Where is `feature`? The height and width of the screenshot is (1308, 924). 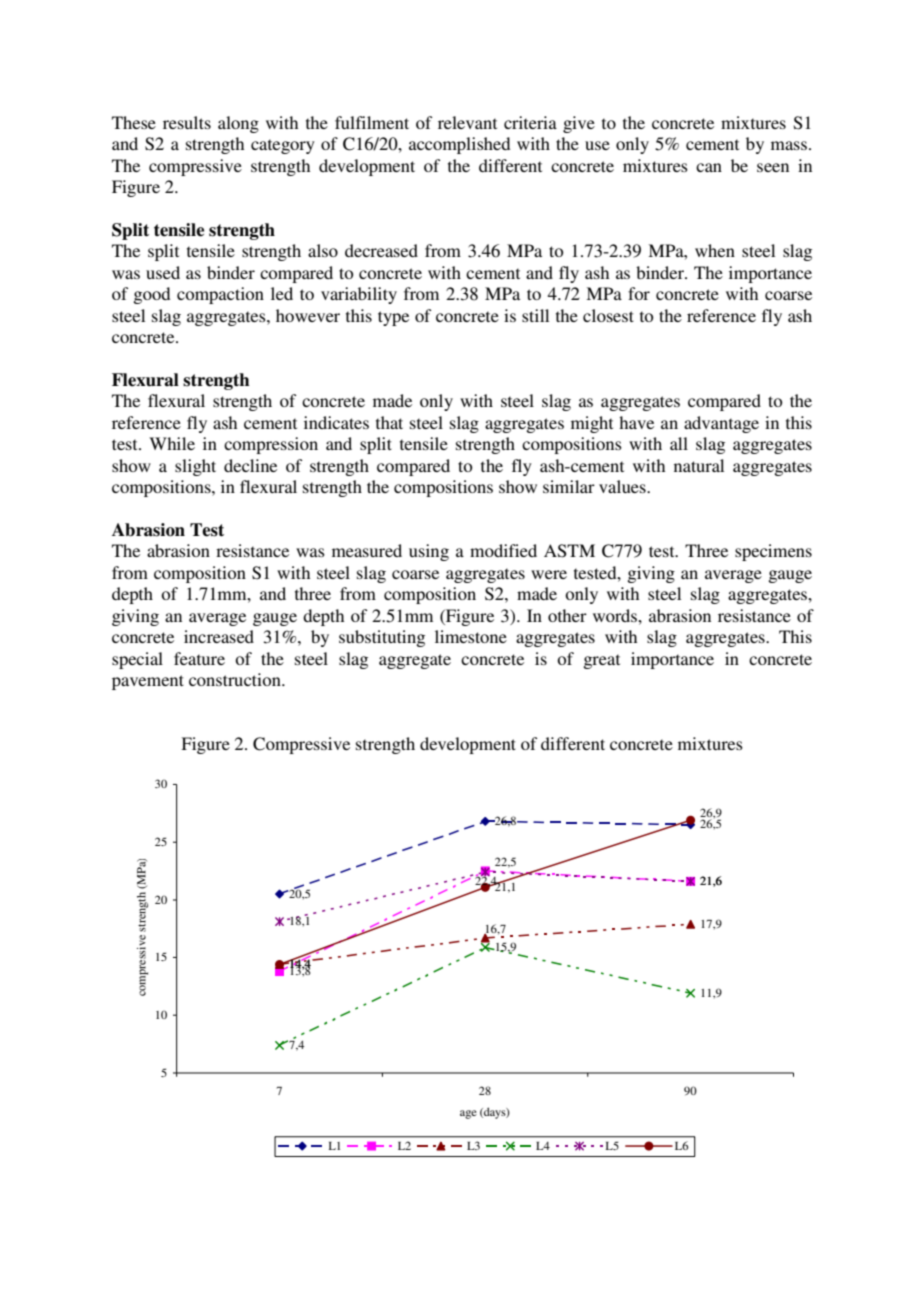
feature is located at coordinates (199, 658).
